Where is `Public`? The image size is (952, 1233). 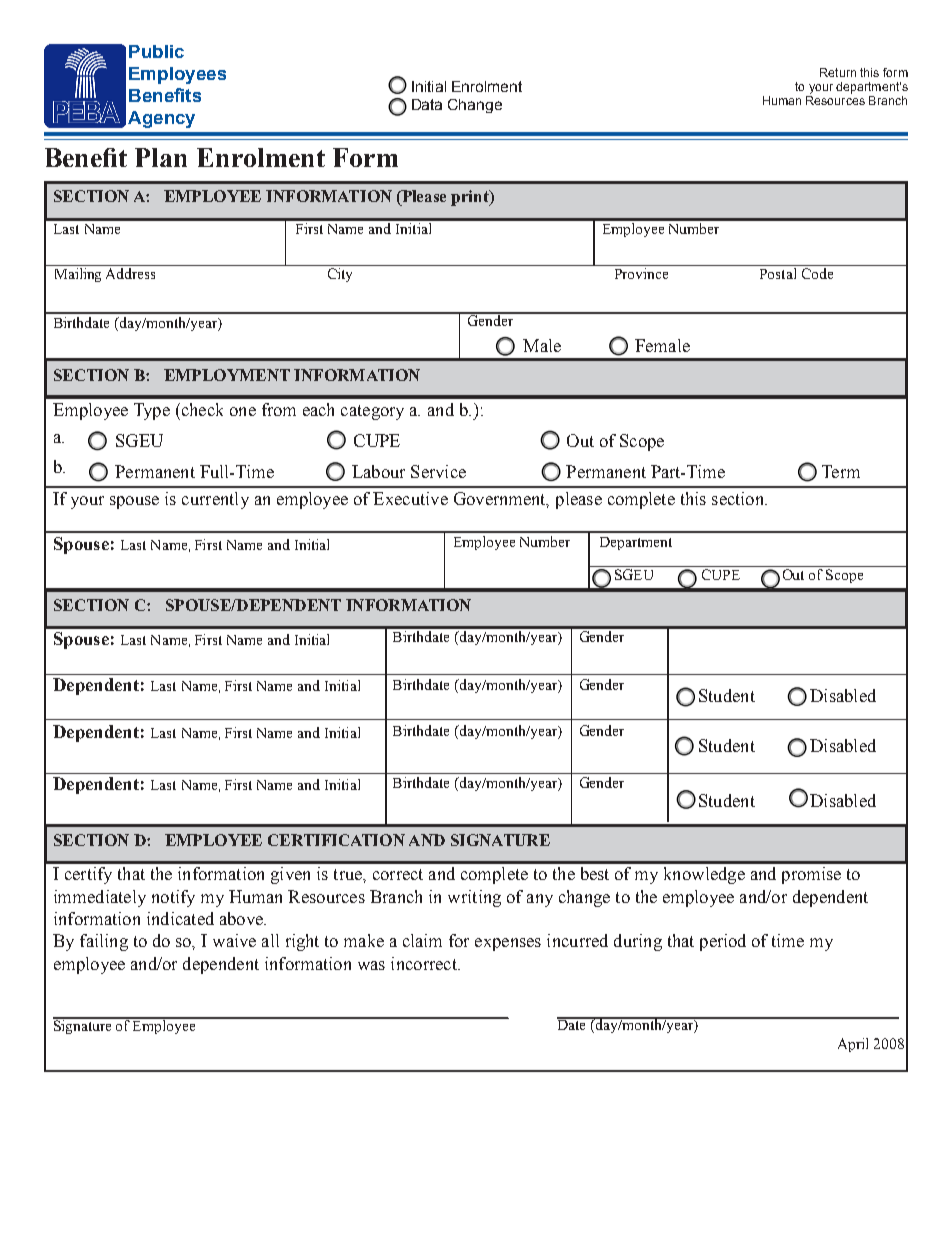
Public is located at coordinates (156, 51).
